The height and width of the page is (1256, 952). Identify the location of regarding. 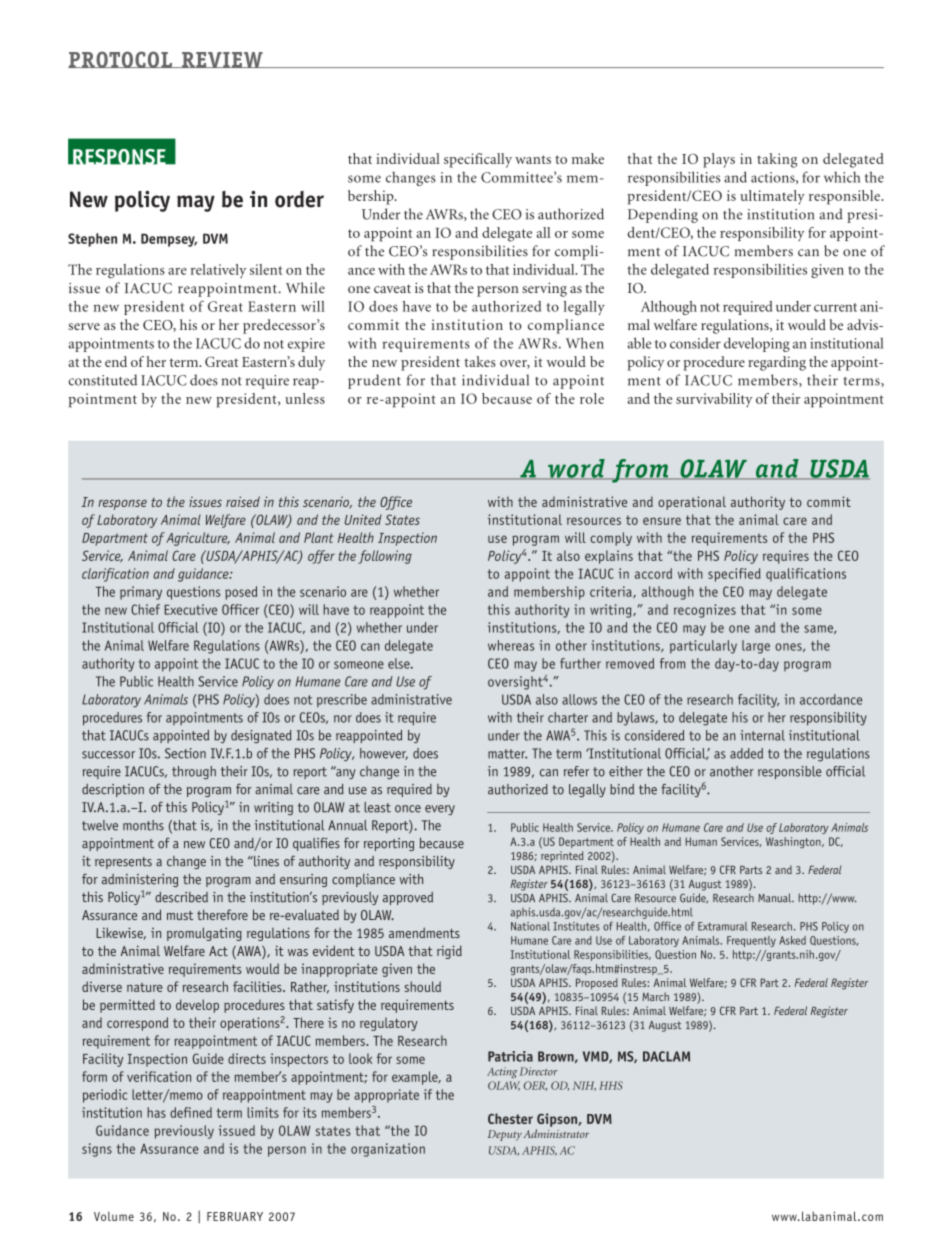
(777, 363).
